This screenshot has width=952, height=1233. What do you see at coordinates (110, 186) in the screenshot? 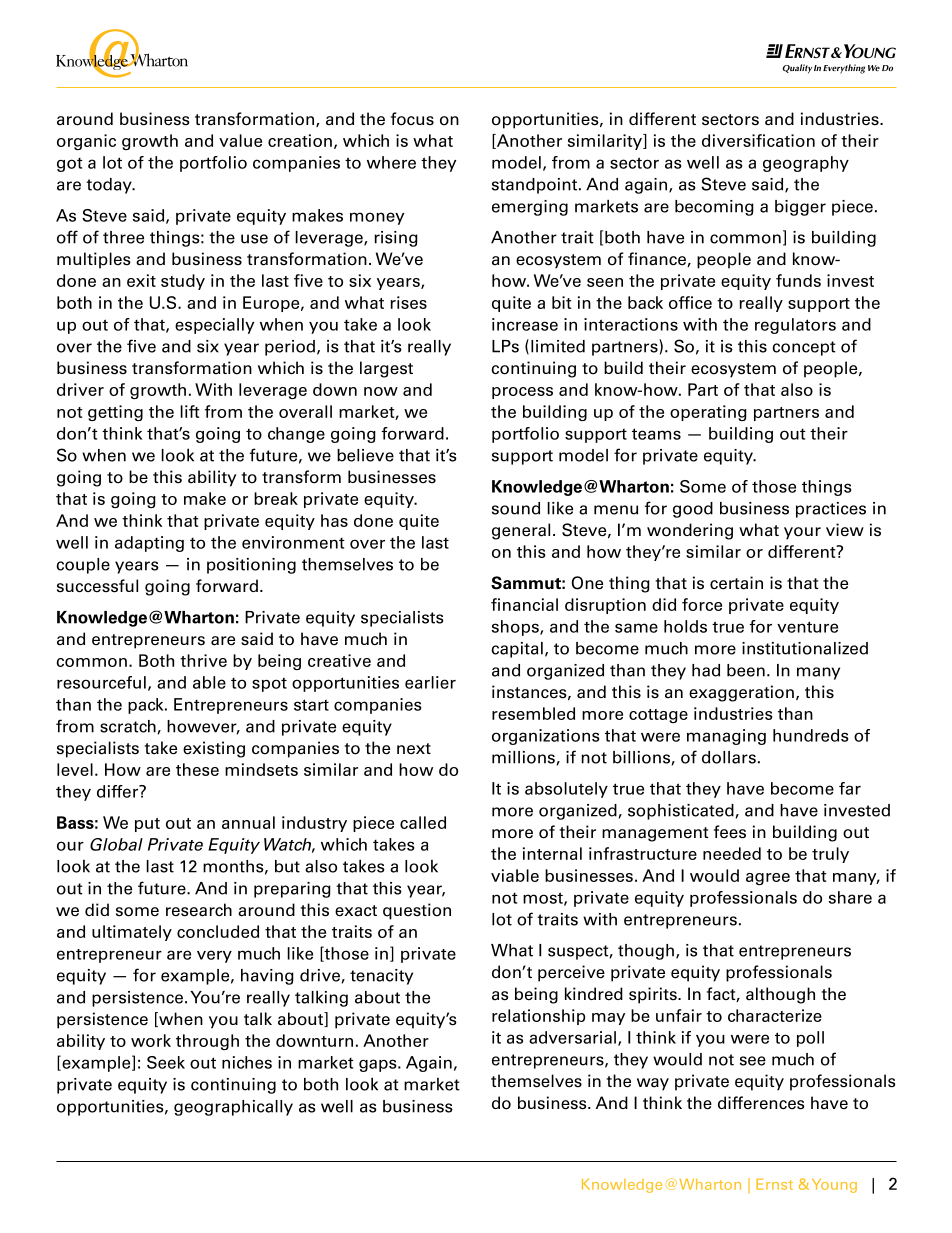
I see `today` at bounding box center [110, 186].
